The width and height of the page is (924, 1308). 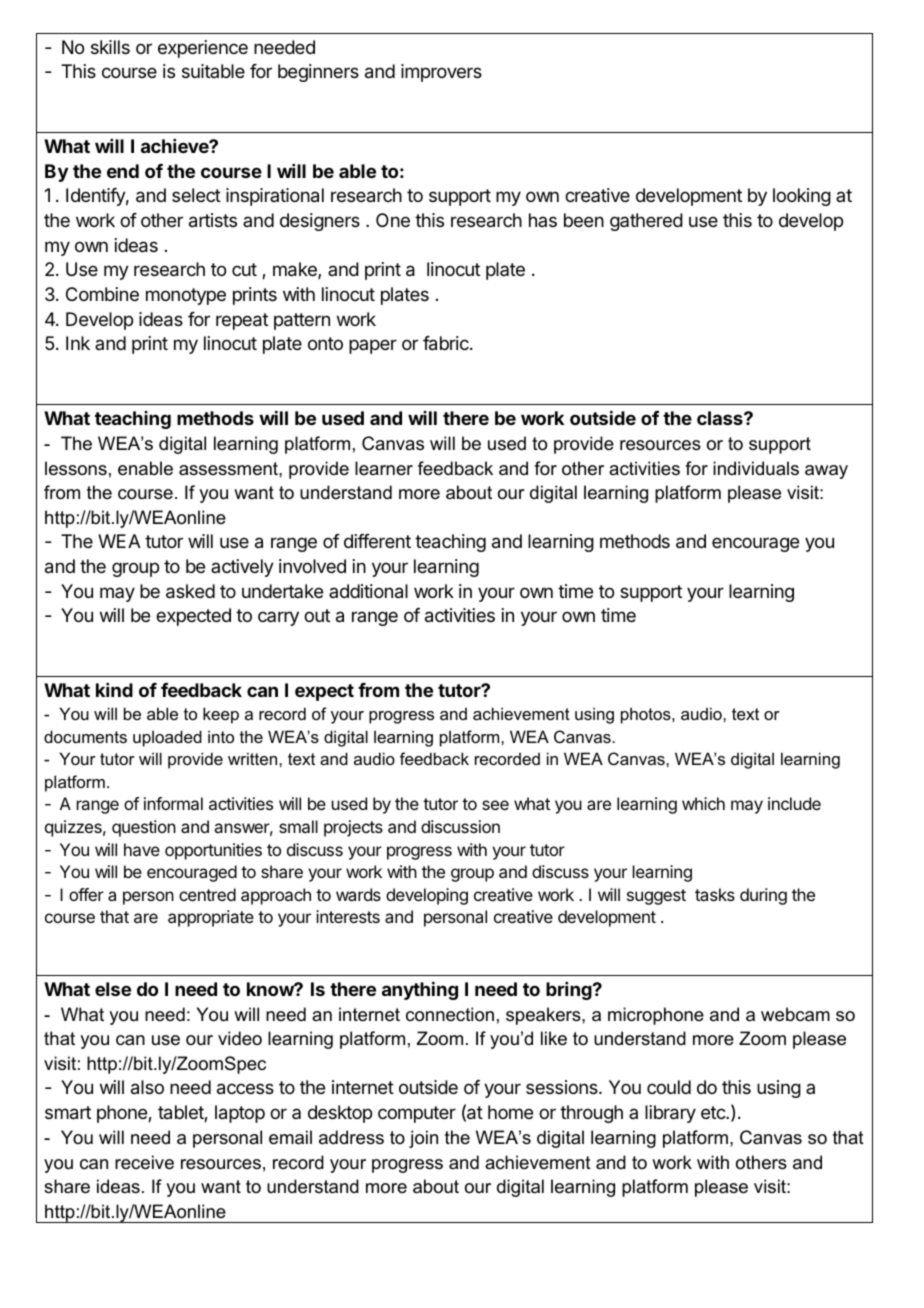 I want to click on asked, so click(x=190, y=591).
